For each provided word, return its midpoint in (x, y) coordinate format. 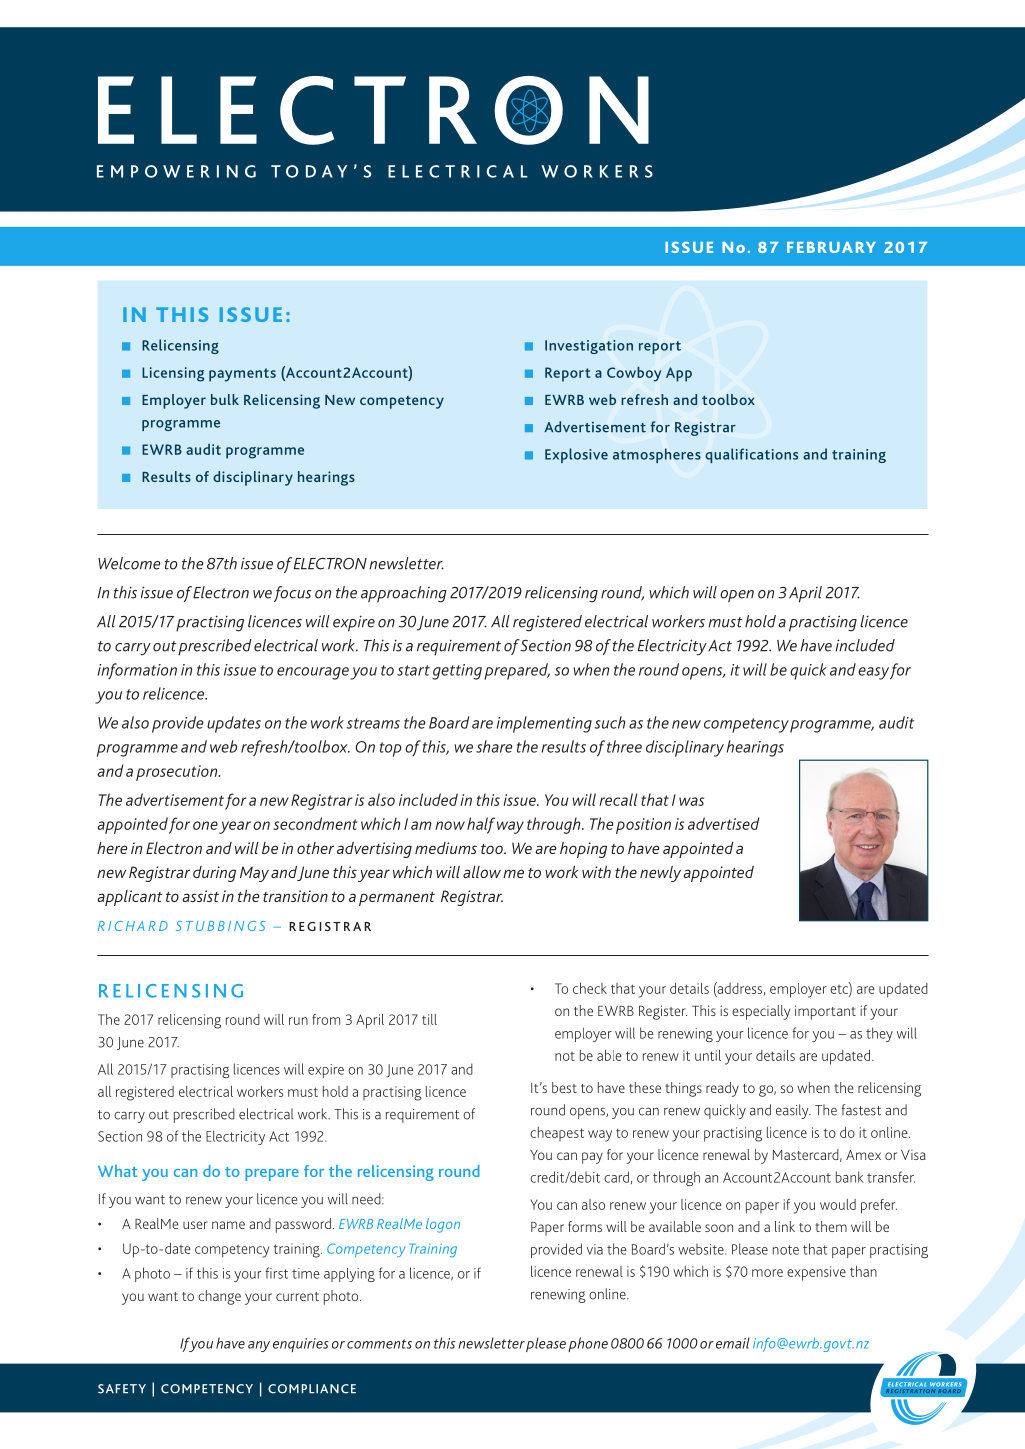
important (825, 1012)
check (590, 988)
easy (873, 673)
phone (588, 1344)
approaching (404, 594)
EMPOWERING (176, 171)
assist (200, 896)
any (259, 1346)
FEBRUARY (831, 247)
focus (292, 594)
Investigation (589, 347)
